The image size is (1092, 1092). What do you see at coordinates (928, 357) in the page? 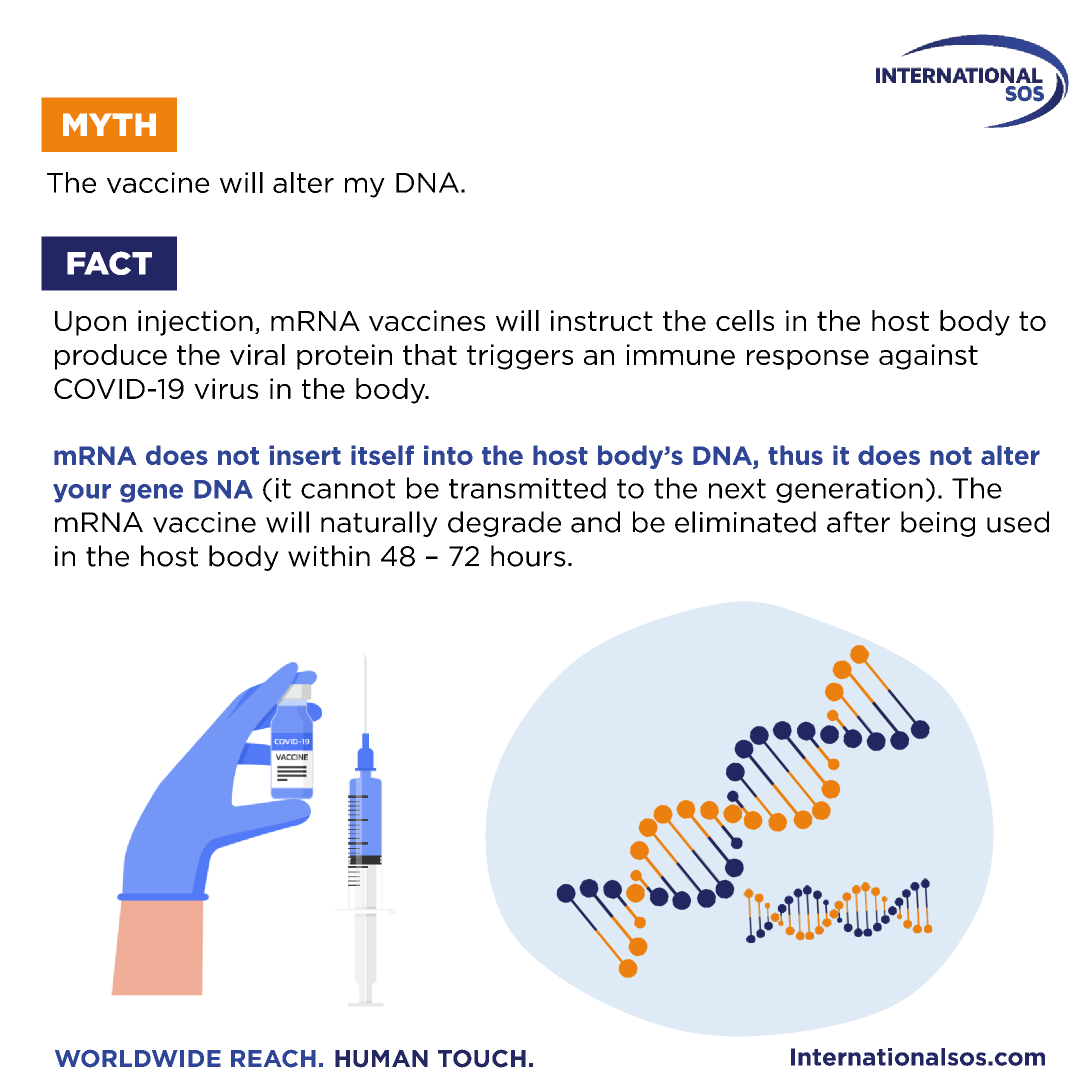
I see `against` at bounding box center [928, 357].
